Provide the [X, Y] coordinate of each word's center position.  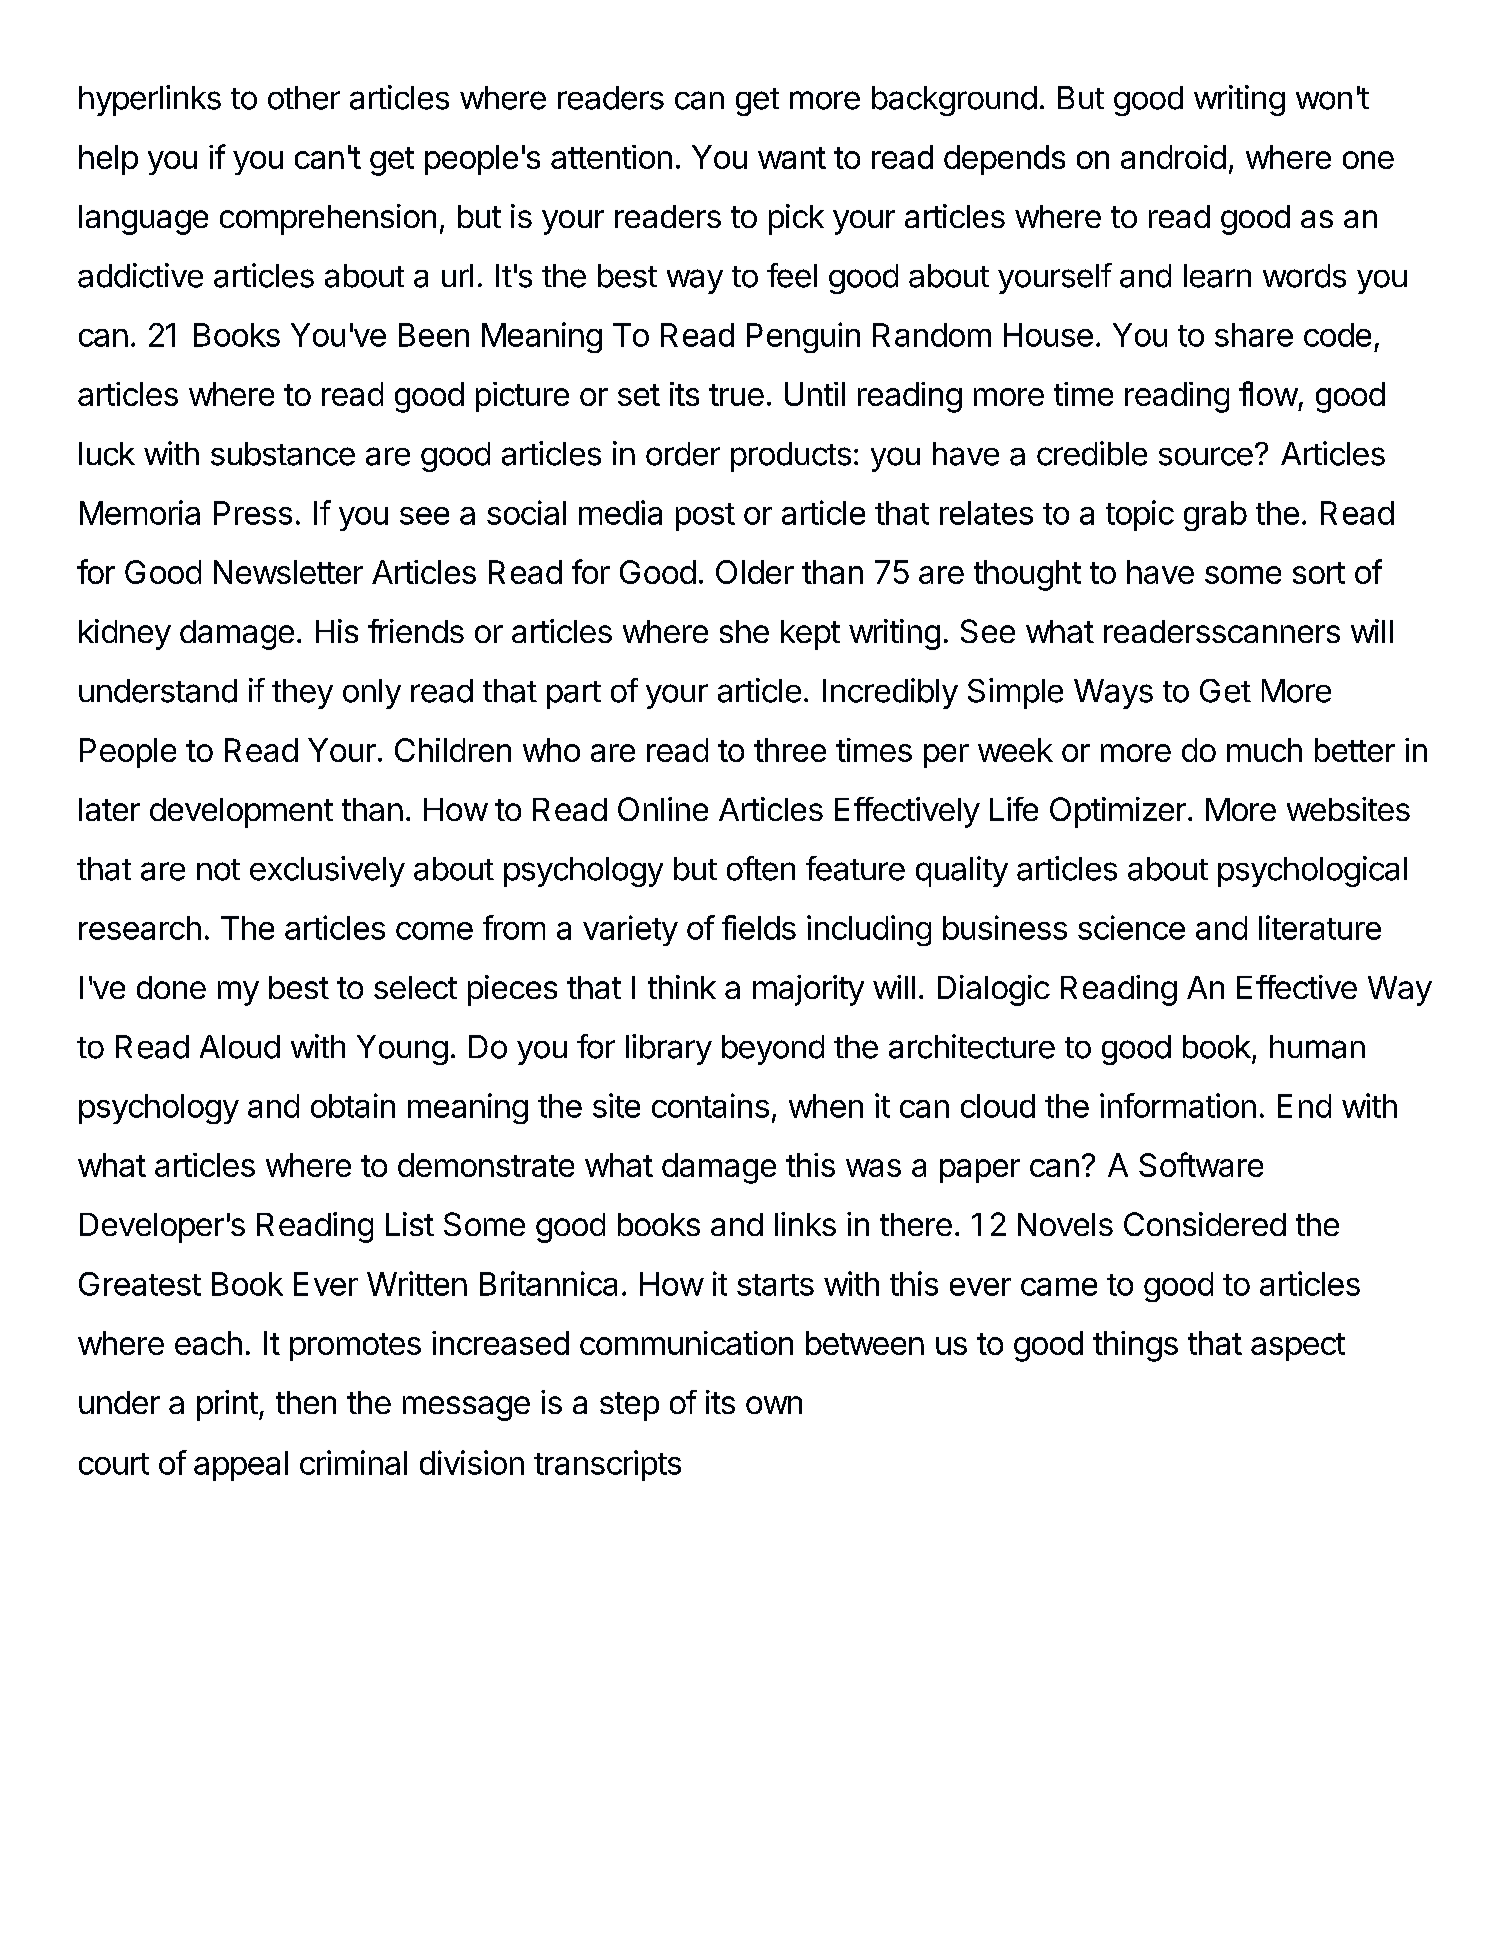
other [304, 98]
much [1264, 750]
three [790, 750]
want [792, 158]
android [1173, 157]
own [774, 1405]
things [1135, 1346]
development [241, 813]
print [227, 1405]
